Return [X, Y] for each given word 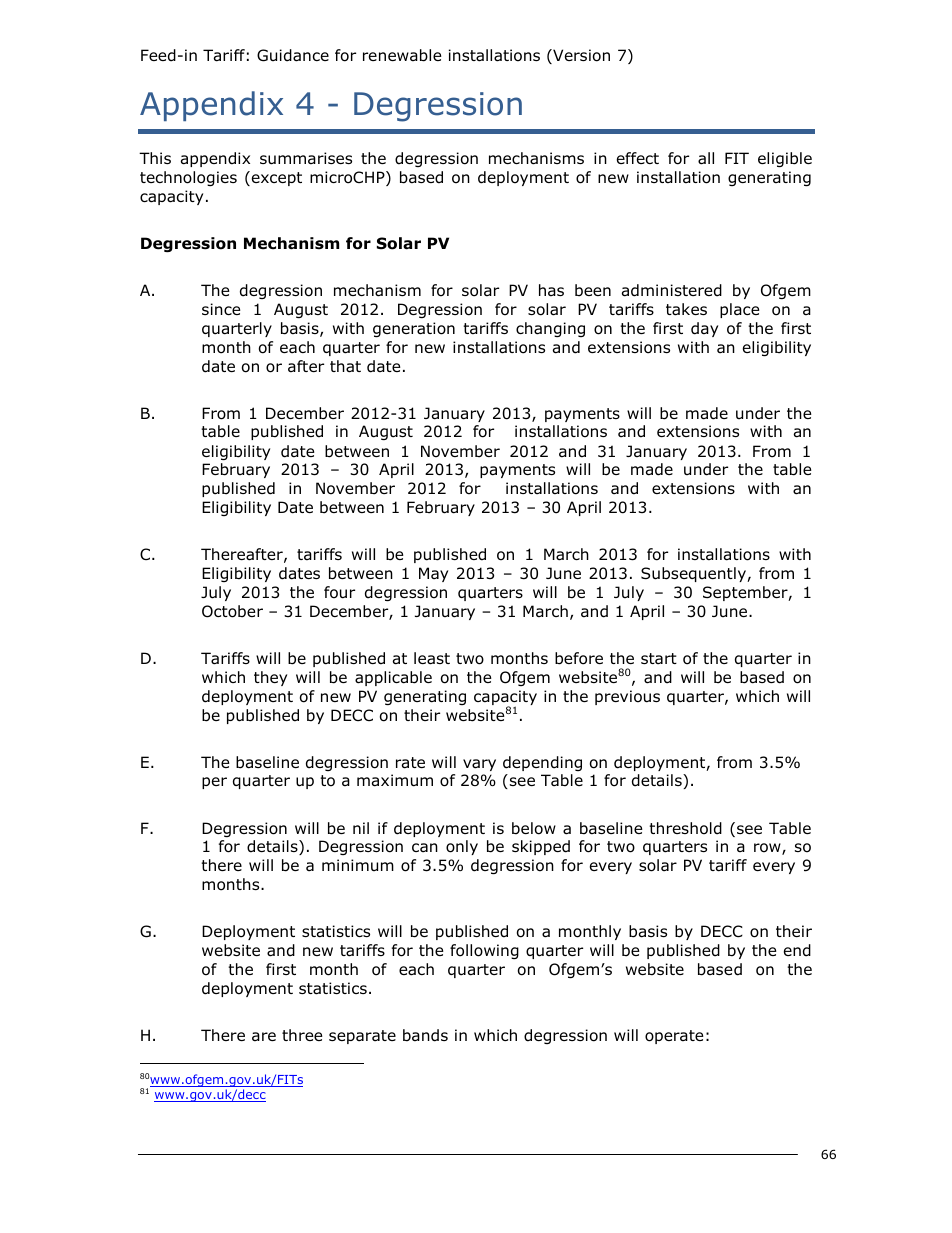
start [659, 659]
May [433, 574]
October [232, 611]
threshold [685, 828]
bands [425, 1035]
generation [414, 329]
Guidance [293, 55]
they [270, 678]
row [768, 849]
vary [479, 765]
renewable [402, 55]
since [221, 309]
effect [638, 158]
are [264, 1037]
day [704, 329]
